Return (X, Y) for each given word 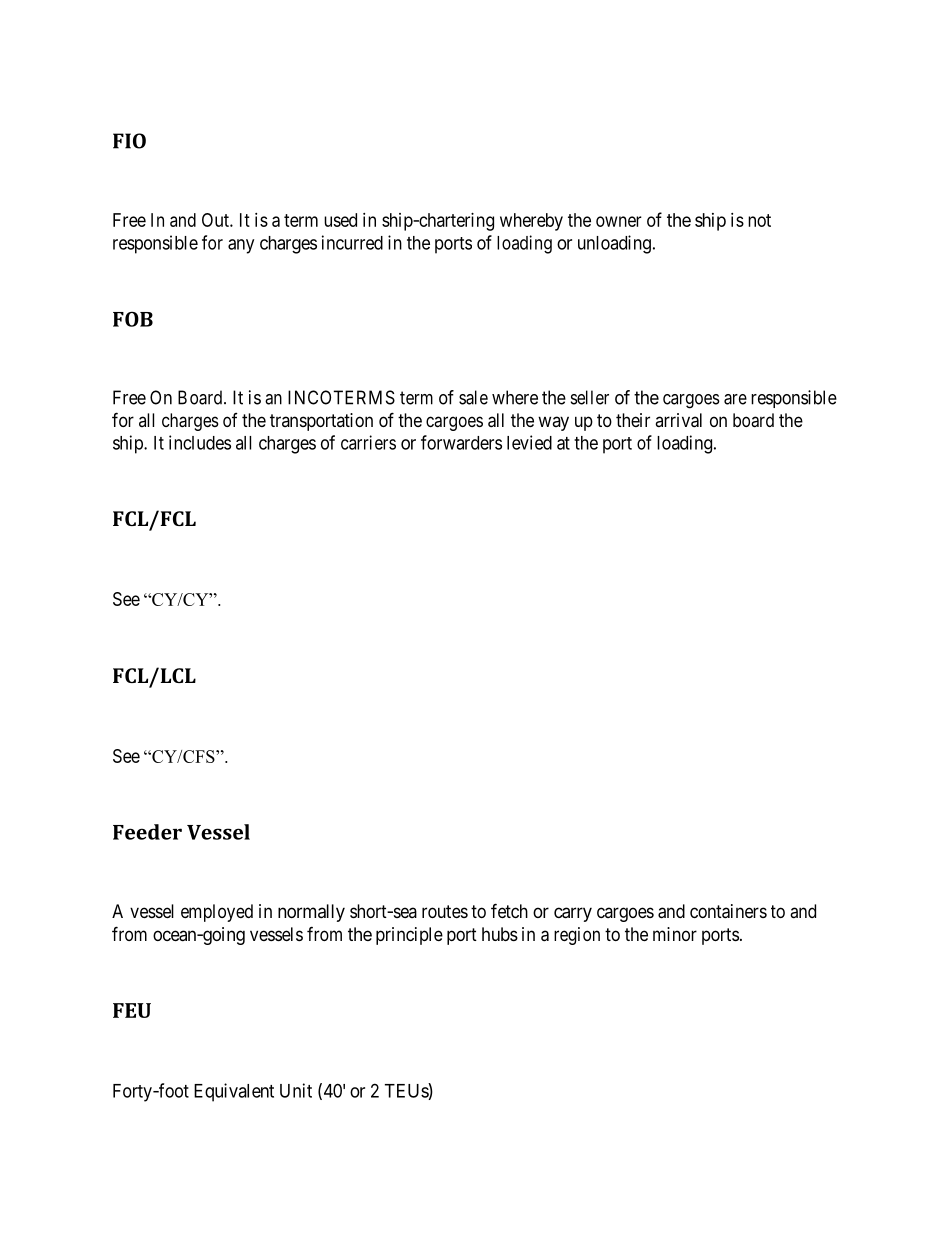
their (633, 420)
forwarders (461, 442)
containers (728, 911)
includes (200, 442)
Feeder (147, 832)
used (340, 220)
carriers (368, 442)
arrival (678, 420)
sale (473, 397)
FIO (129, 141)
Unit (296, 1090)
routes (445, 911)
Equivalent (234, 1092)
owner (619, 221)
